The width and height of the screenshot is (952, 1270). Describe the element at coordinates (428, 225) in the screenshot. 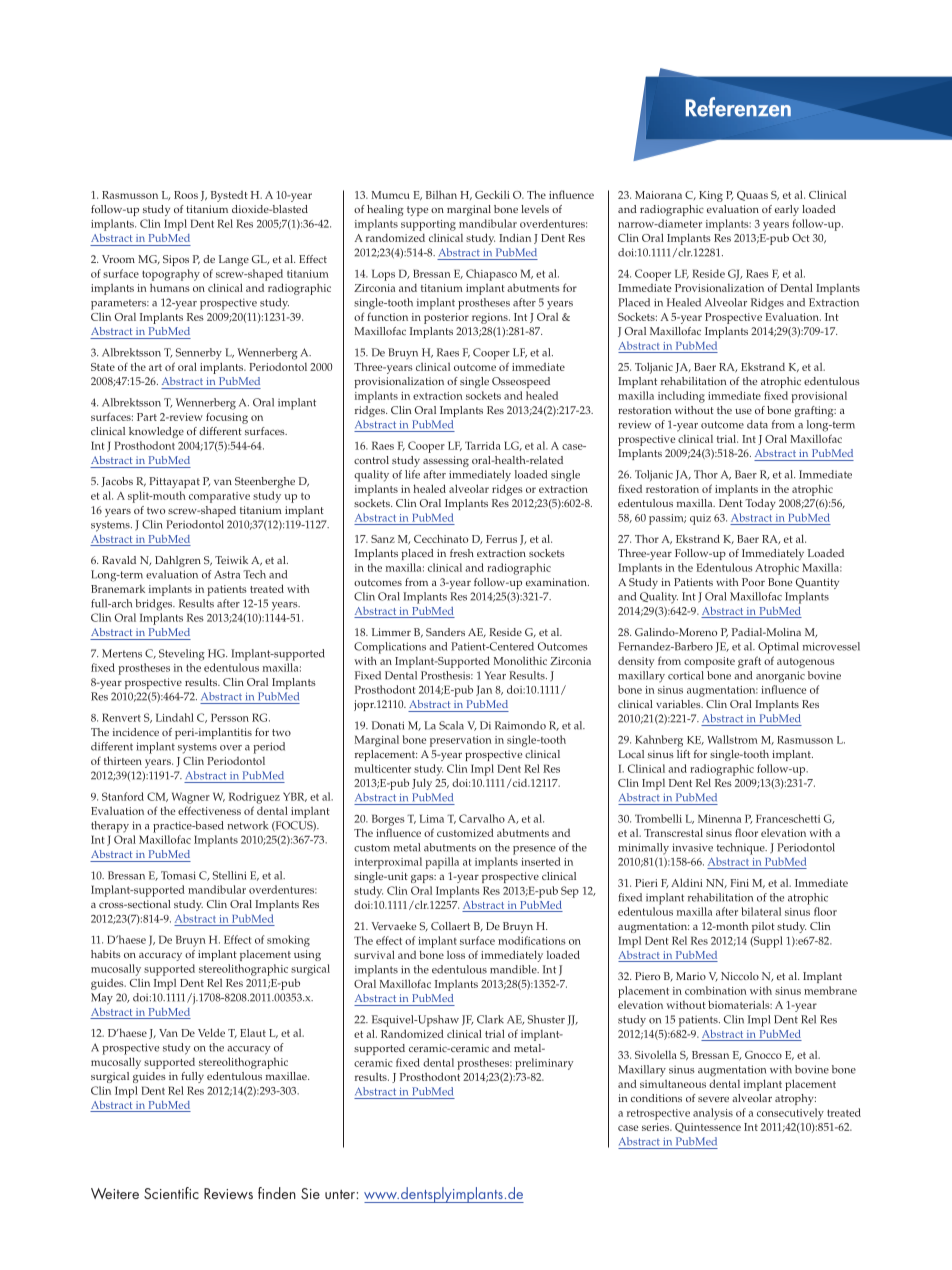

I see `supporting` at that location.
